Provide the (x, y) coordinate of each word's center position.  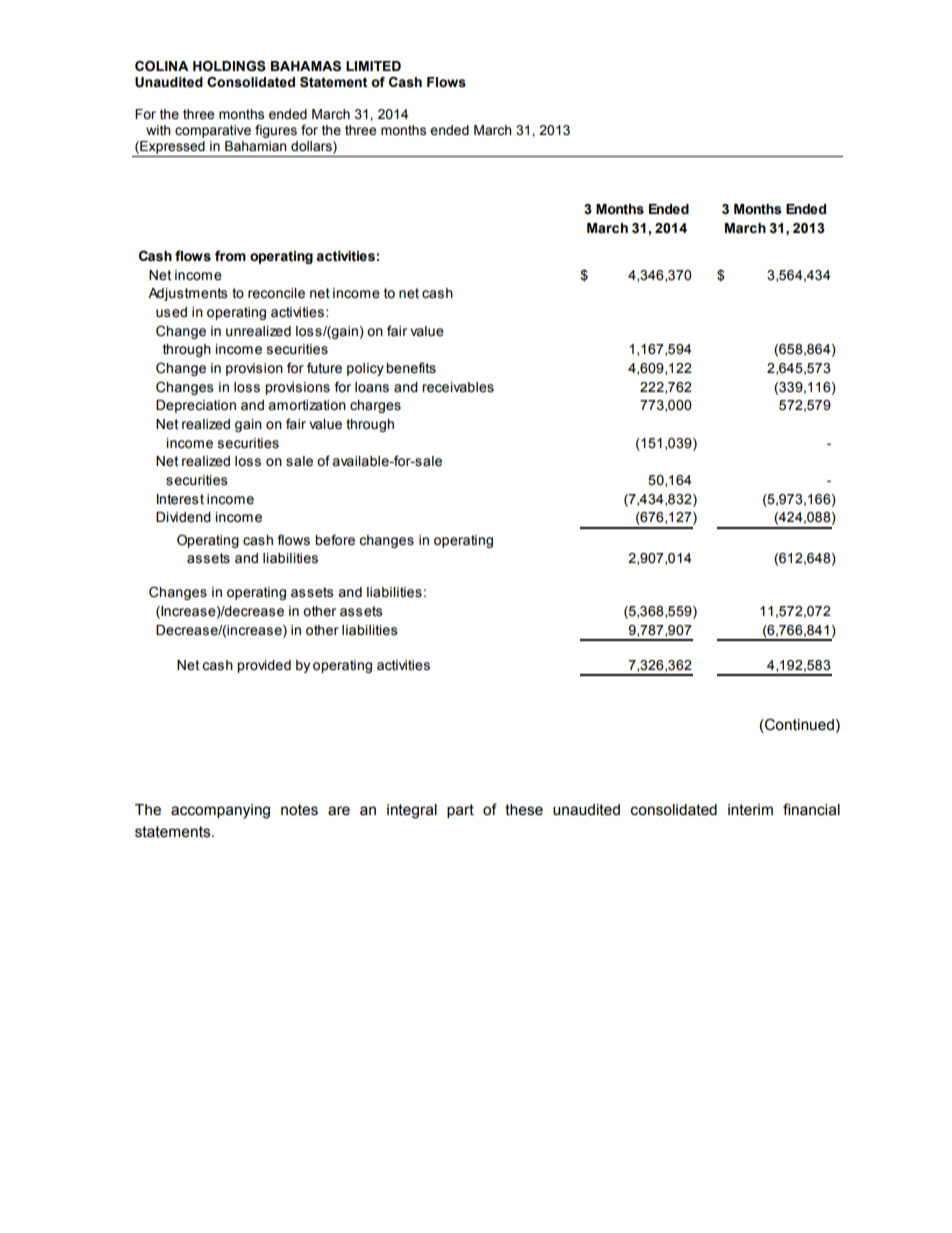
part (460, 811)
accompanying (220, 811)
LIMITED (373, 66)
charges (375, 406)
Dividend (183, 517)
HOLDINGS (229, 66)
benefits (411, 368)
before (335, 540)
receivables (458, 387)
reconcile (276, 293)
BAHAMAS (306, 66)
